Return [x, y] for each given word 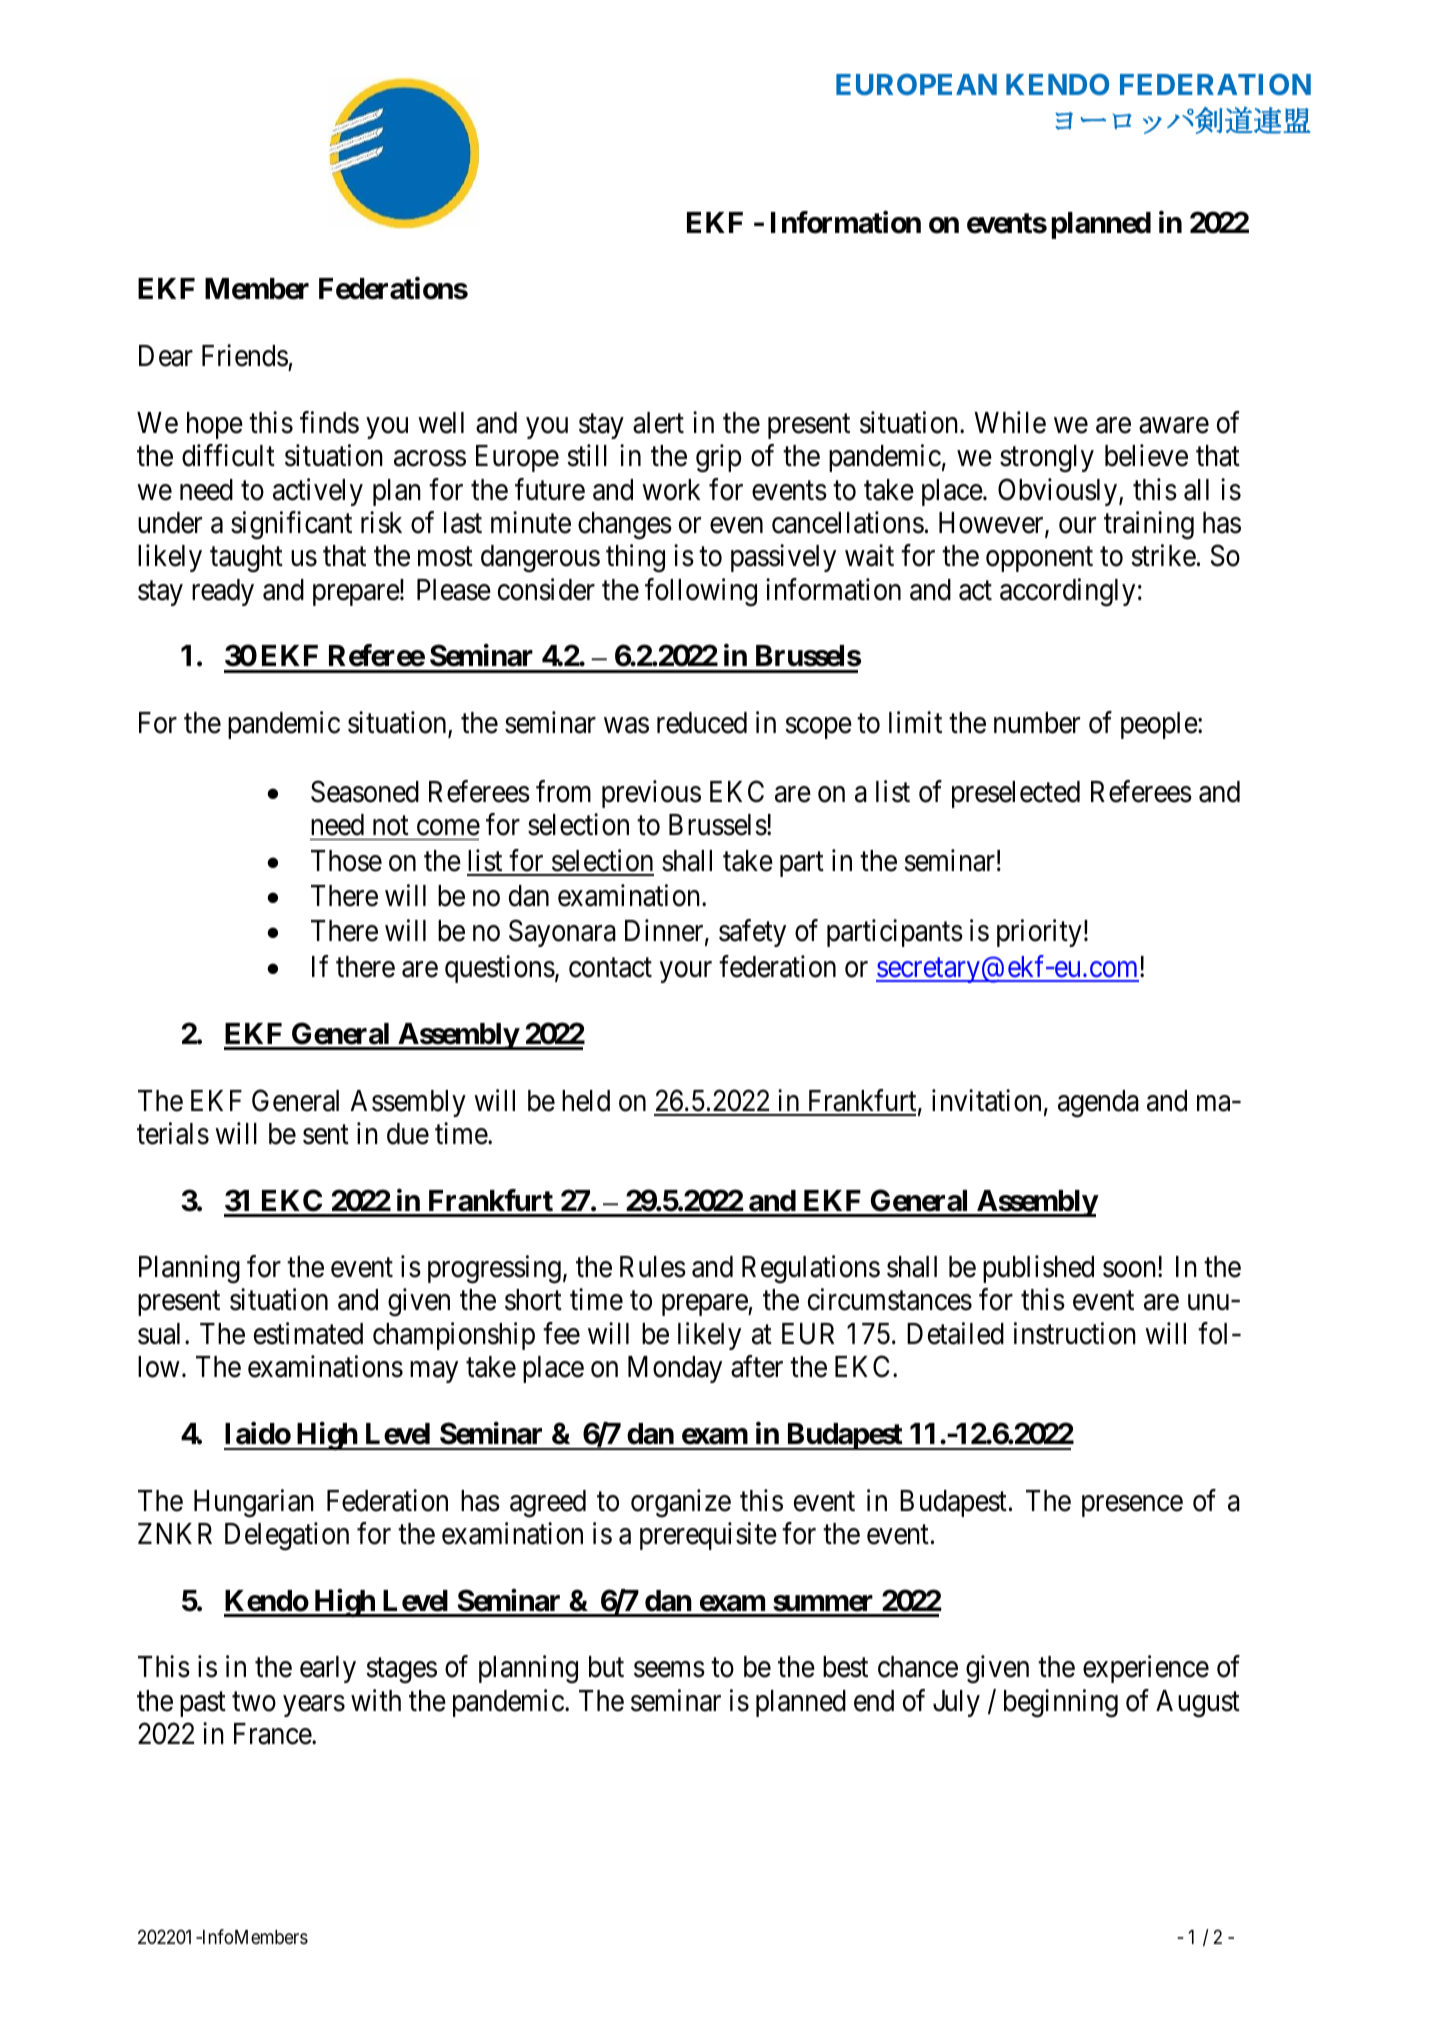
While [1010, 422]
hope [215, 425]
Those [346, 861]
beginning [1061, 1703]
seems [669, 1670]
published [1038, 1269]
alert [658, 423]
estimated [308, 1333]
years [314, 1706]
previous [651, 794]
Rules [653, 1267]
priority [1039, 933]
